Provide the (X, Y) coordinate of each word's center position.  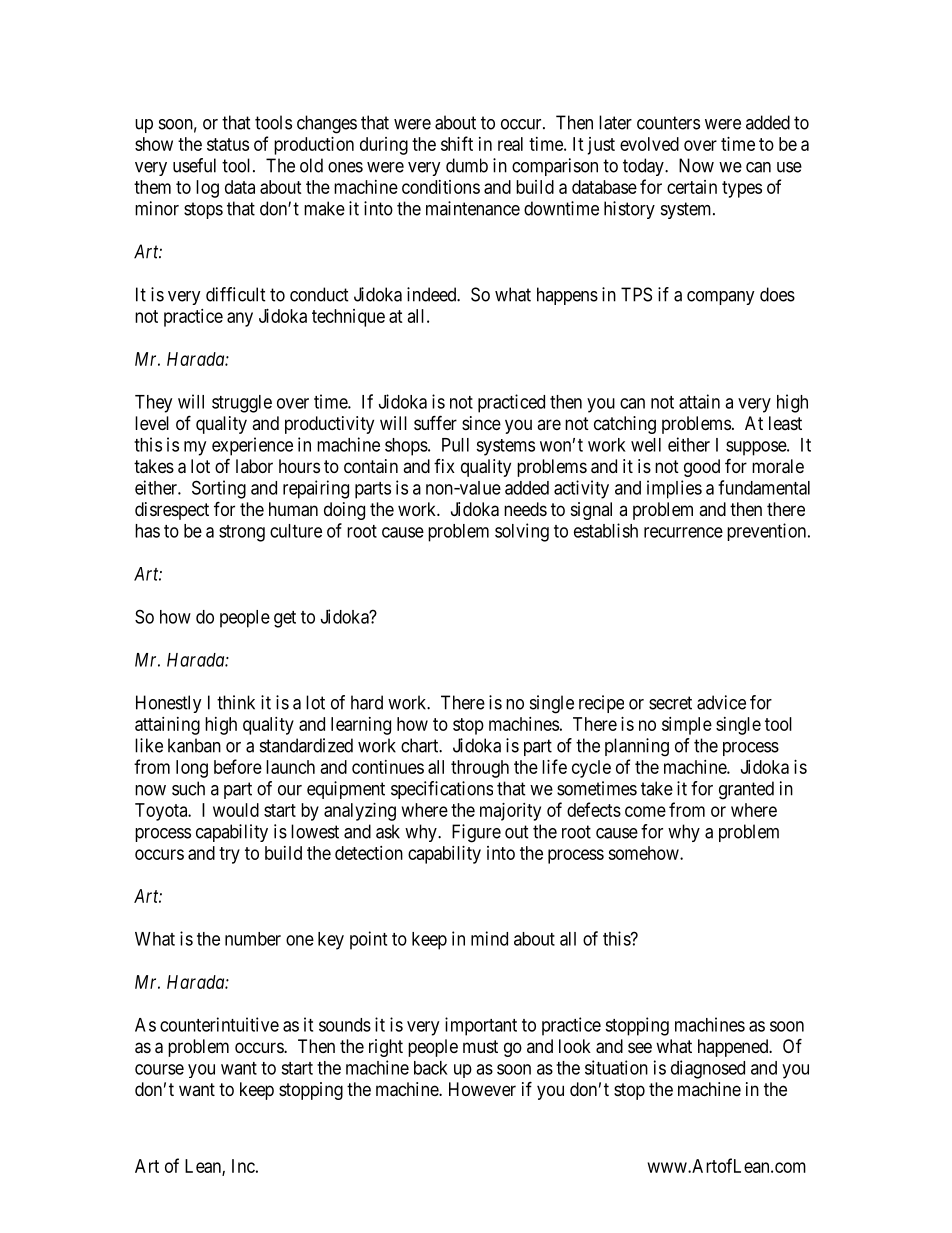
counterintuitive (219, 1024)
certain (692, 187)
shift (457, 143)
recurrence (683, 532)
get (285, 619)
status (228, 144)
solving (522, 532)
